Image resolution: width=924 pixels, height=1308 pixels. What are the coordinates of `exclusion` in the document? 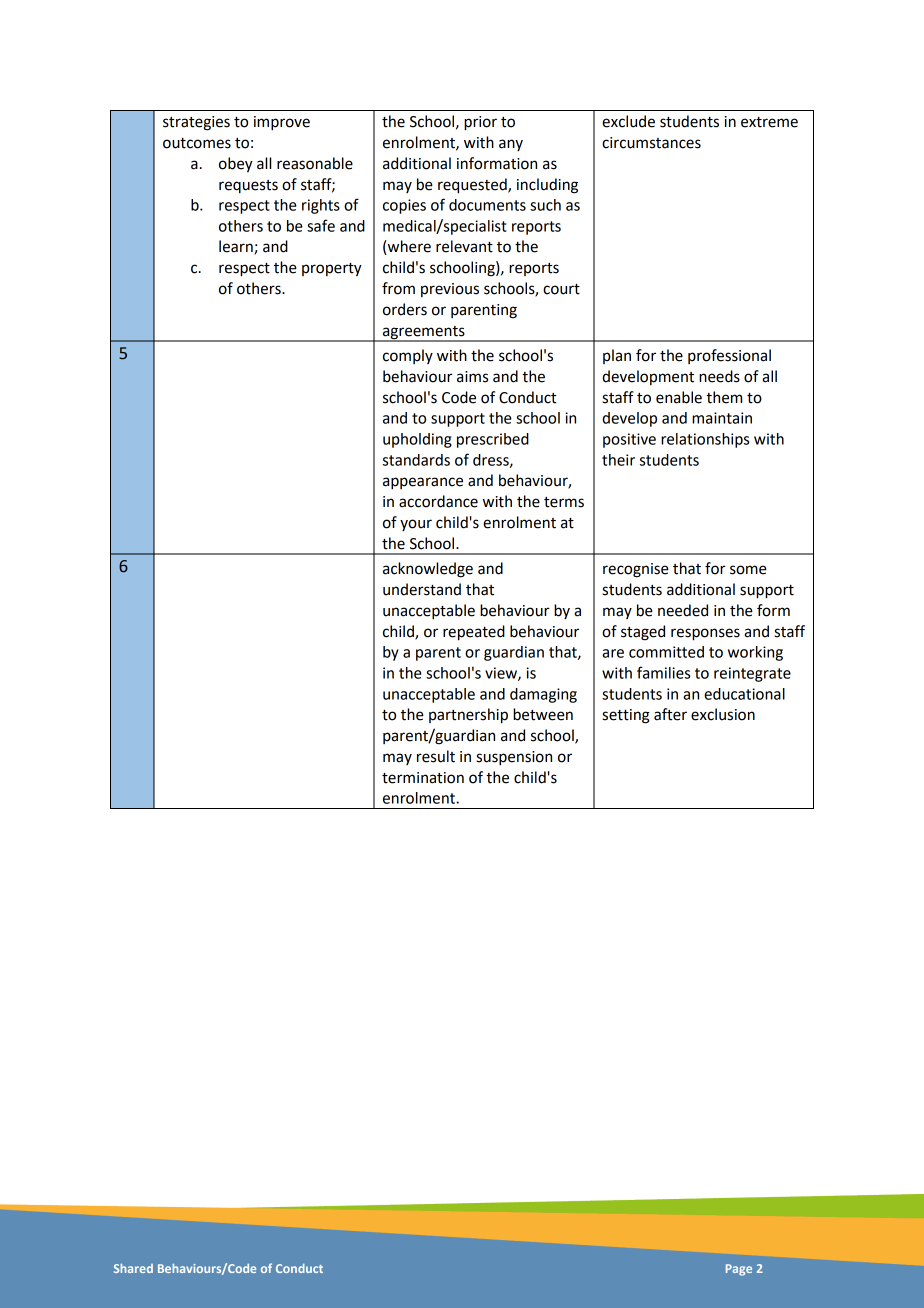 It's located at (723, 714).
